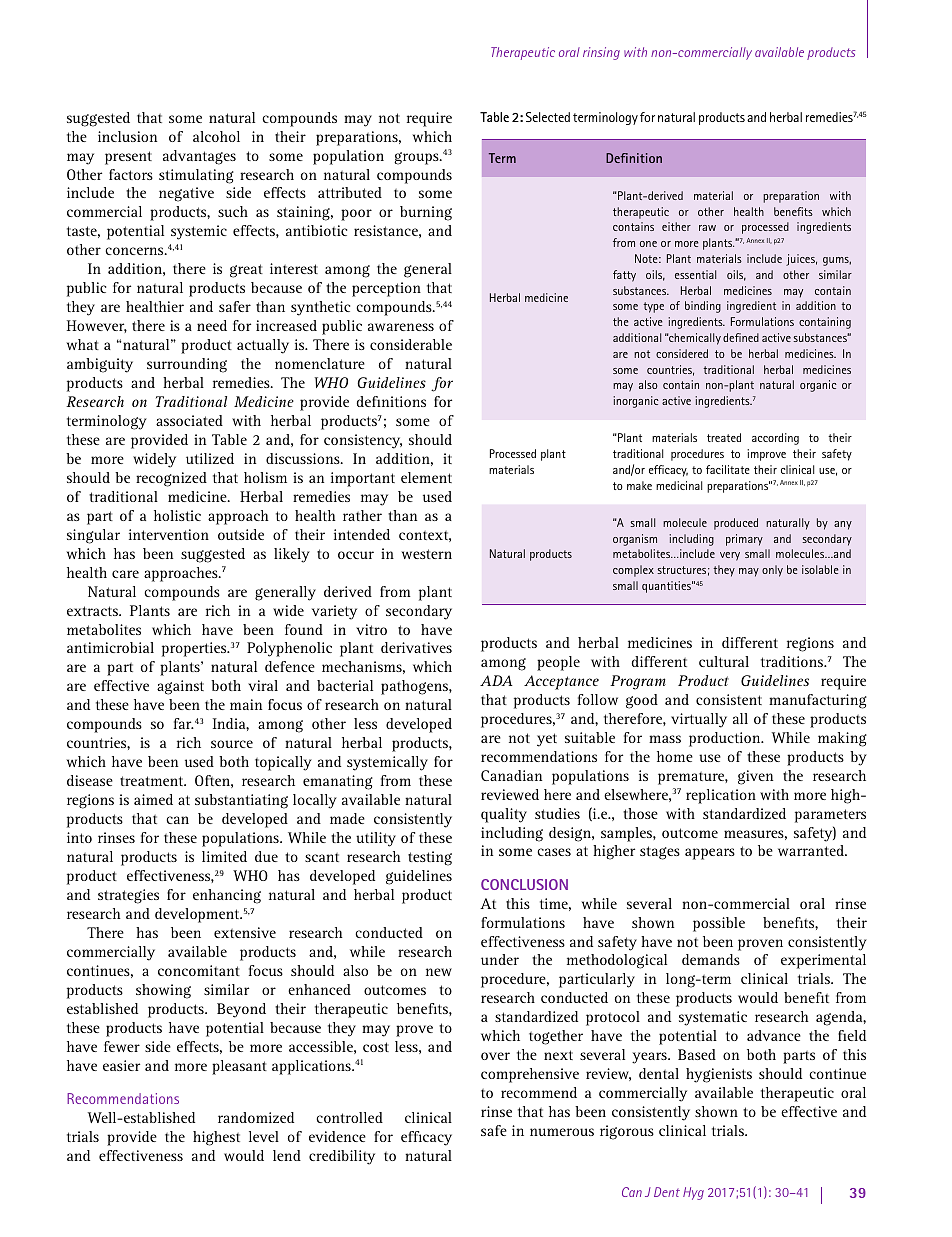 This document has width=952, height=1237. Describe the element at coordinates (216, 136) in the document. I see `alcohol` at that location.
